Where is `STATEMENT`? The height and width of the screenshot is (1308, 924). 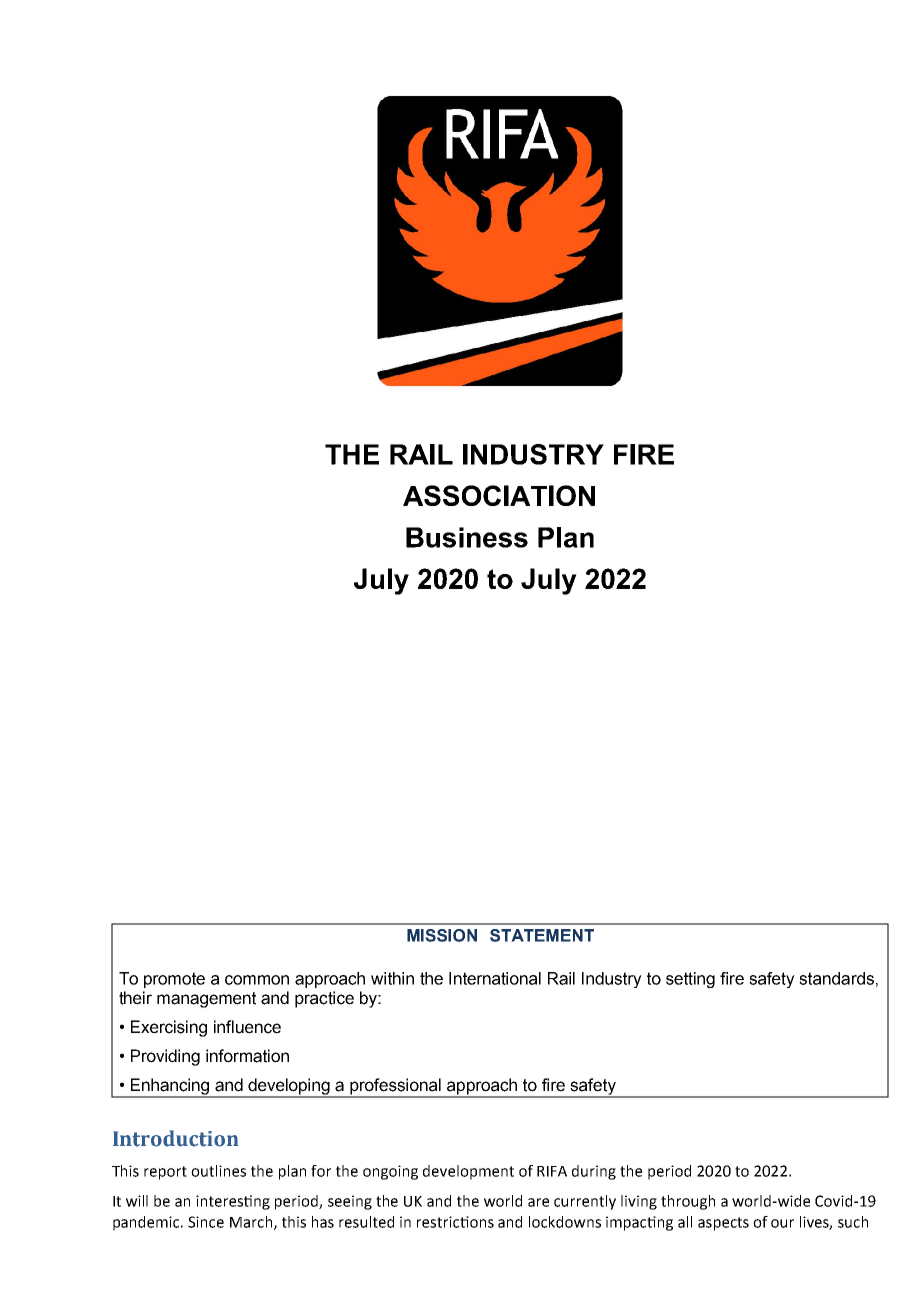
STATEMENT is located at coordinates (542, 935).
